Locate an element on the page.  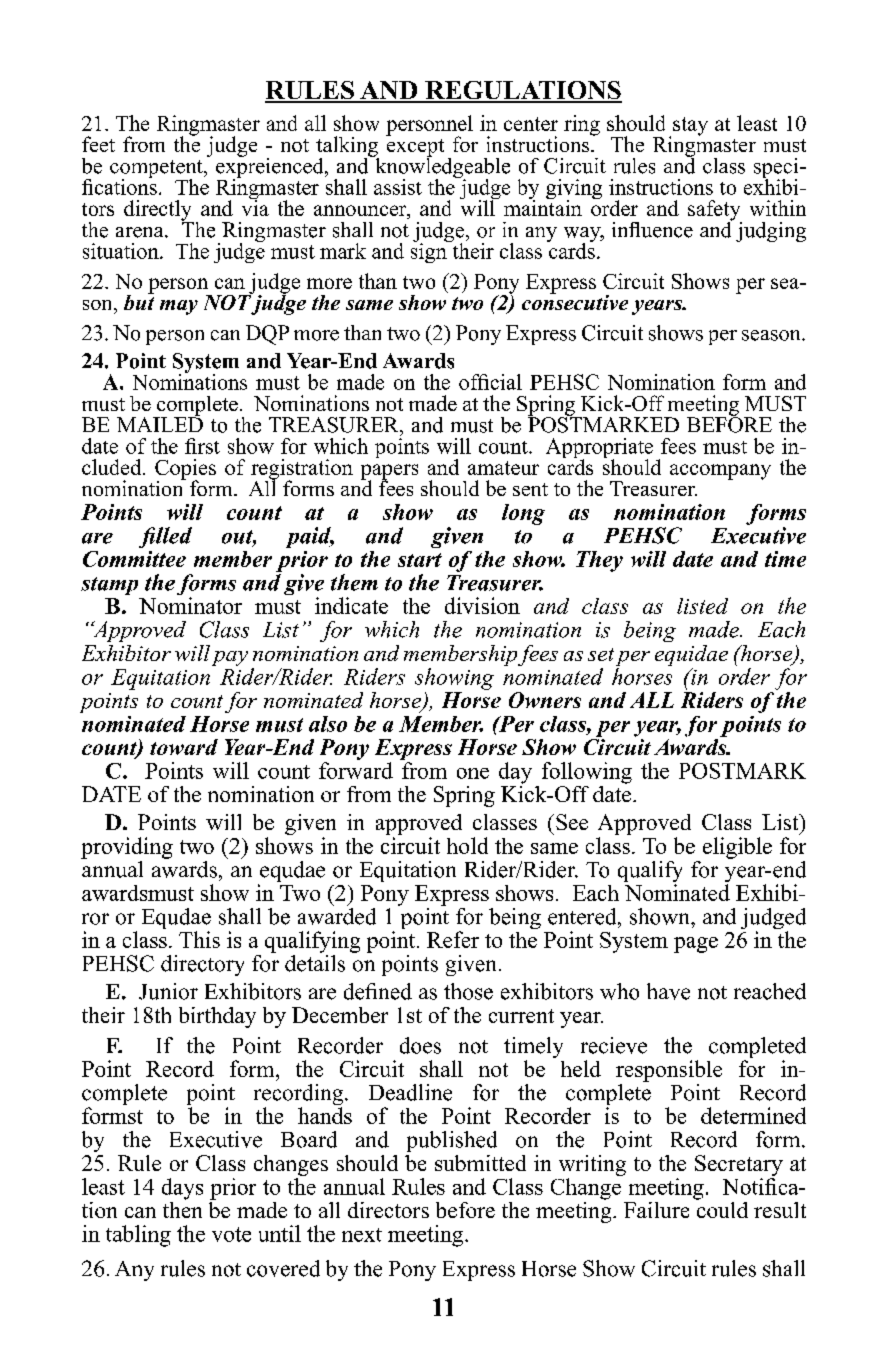
next is located at coordinates (362, 1235).
